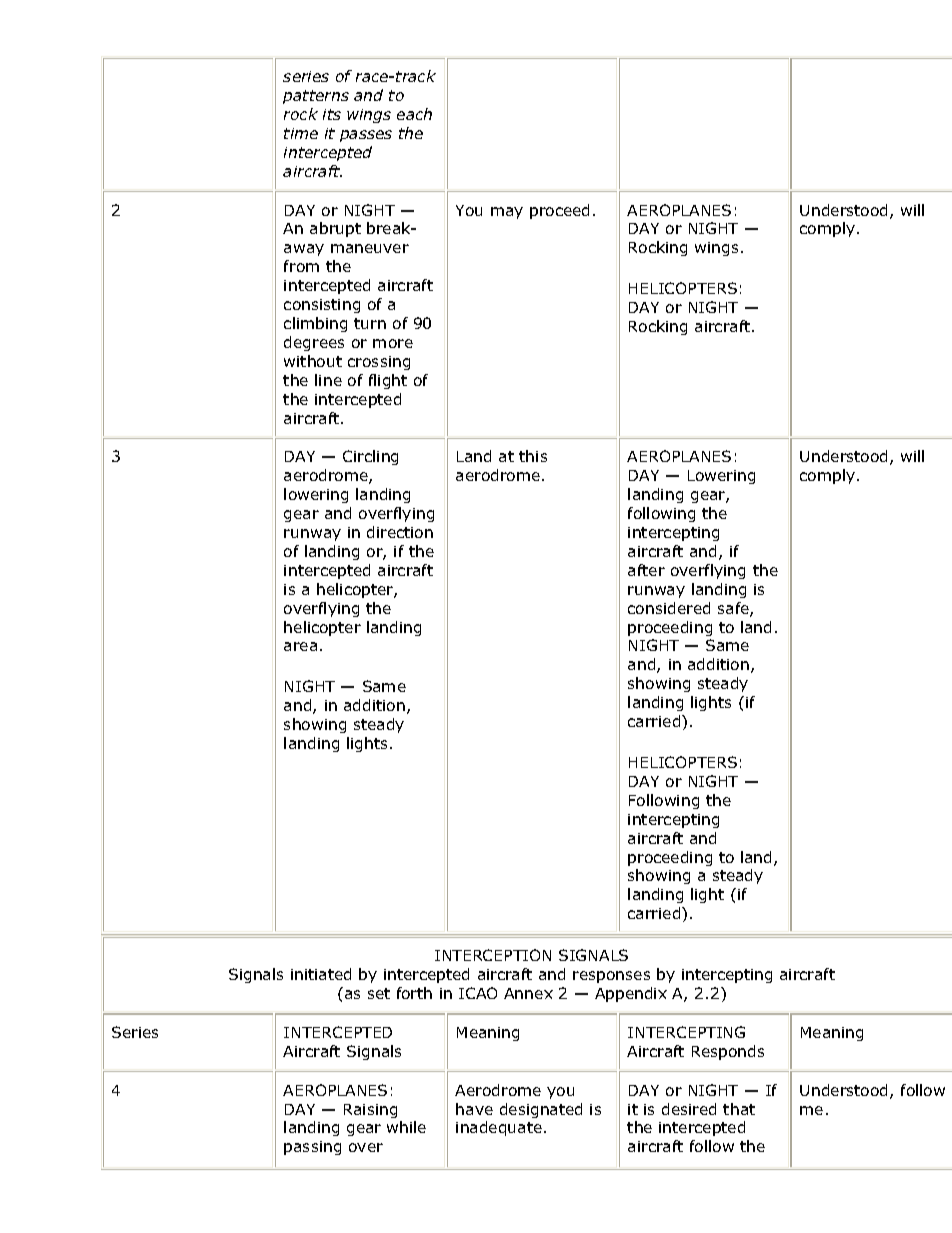 Image resolution: width=952 pixels, height=1233 pixels. What do you see at coordinates (669, 608) in the document?
I see `considered` at bounding box center [669, 608].
